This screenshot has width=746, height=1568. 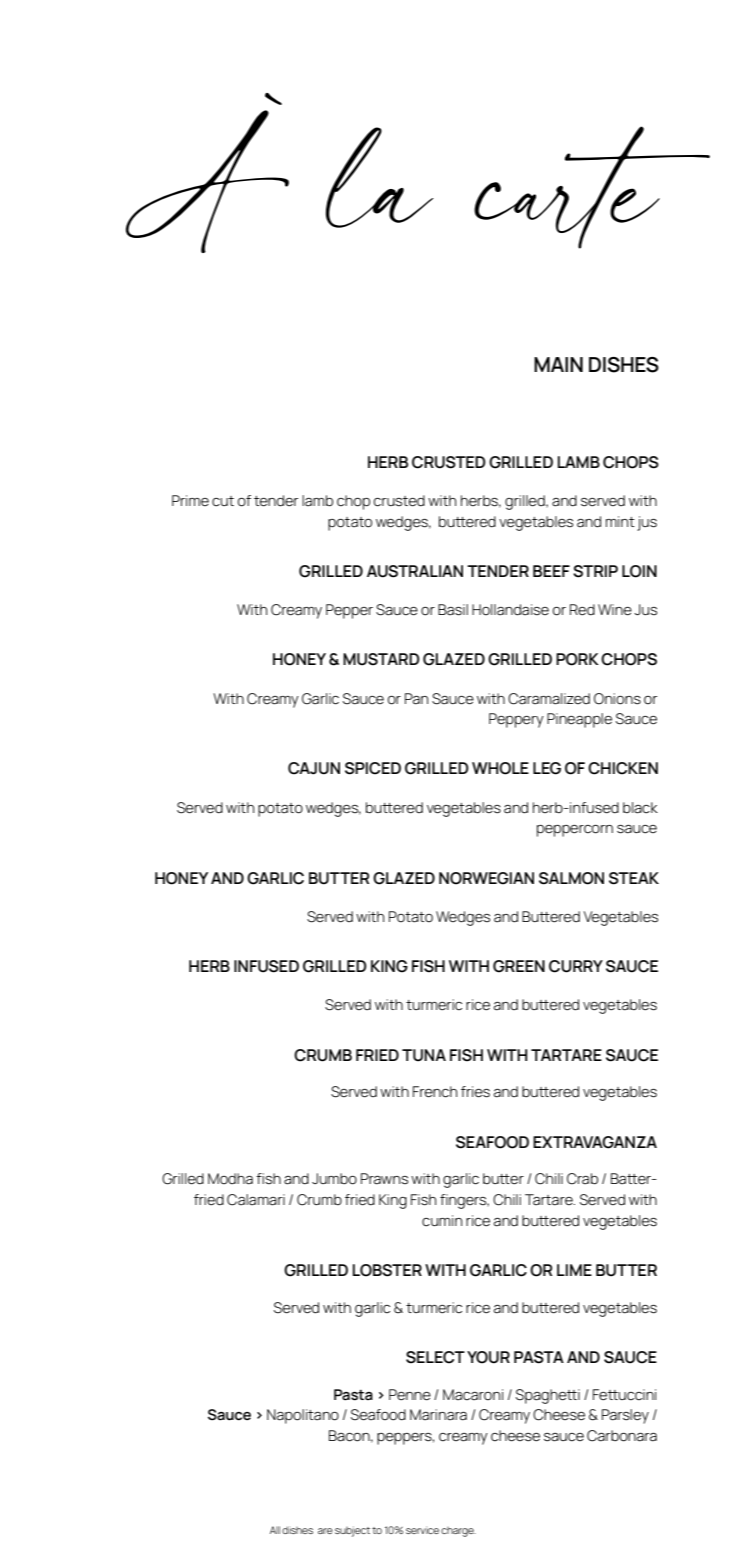 I want to click on AUSTRALIAN, so click(x=415, y=571).
